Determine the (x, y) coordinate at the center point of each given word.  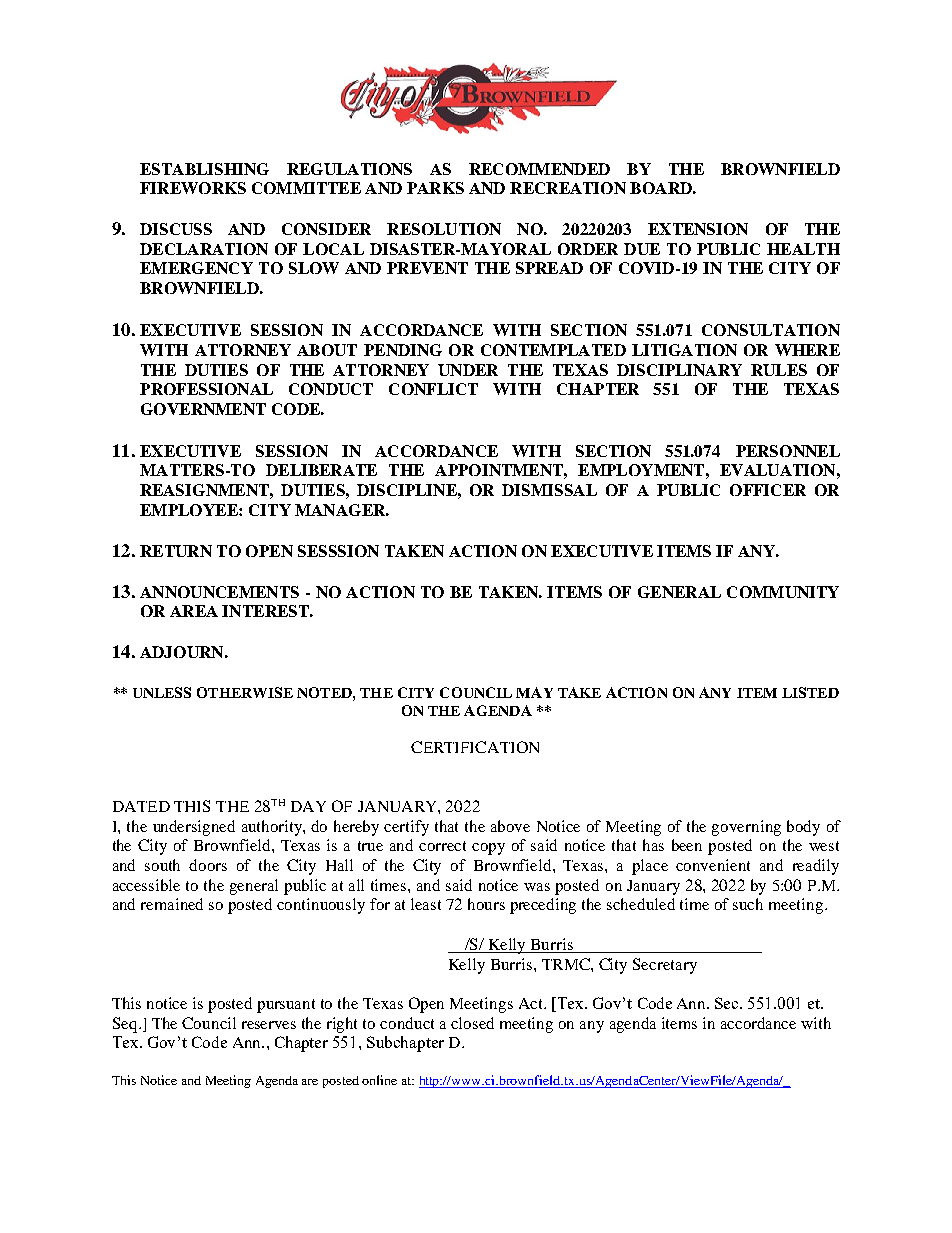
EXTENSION (698, 229)
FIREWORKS (193, 188)
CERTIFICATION (475, 747)
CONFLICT (433, 389)
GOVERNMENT (203, 409)
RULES (779, 370)
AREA (194, 611)
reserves (269, 1025)
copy (488, 849)
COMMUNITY (783, 592)
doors (208, 865)
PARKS (435, 188)
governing (746, 828)
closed (472, 1023)
